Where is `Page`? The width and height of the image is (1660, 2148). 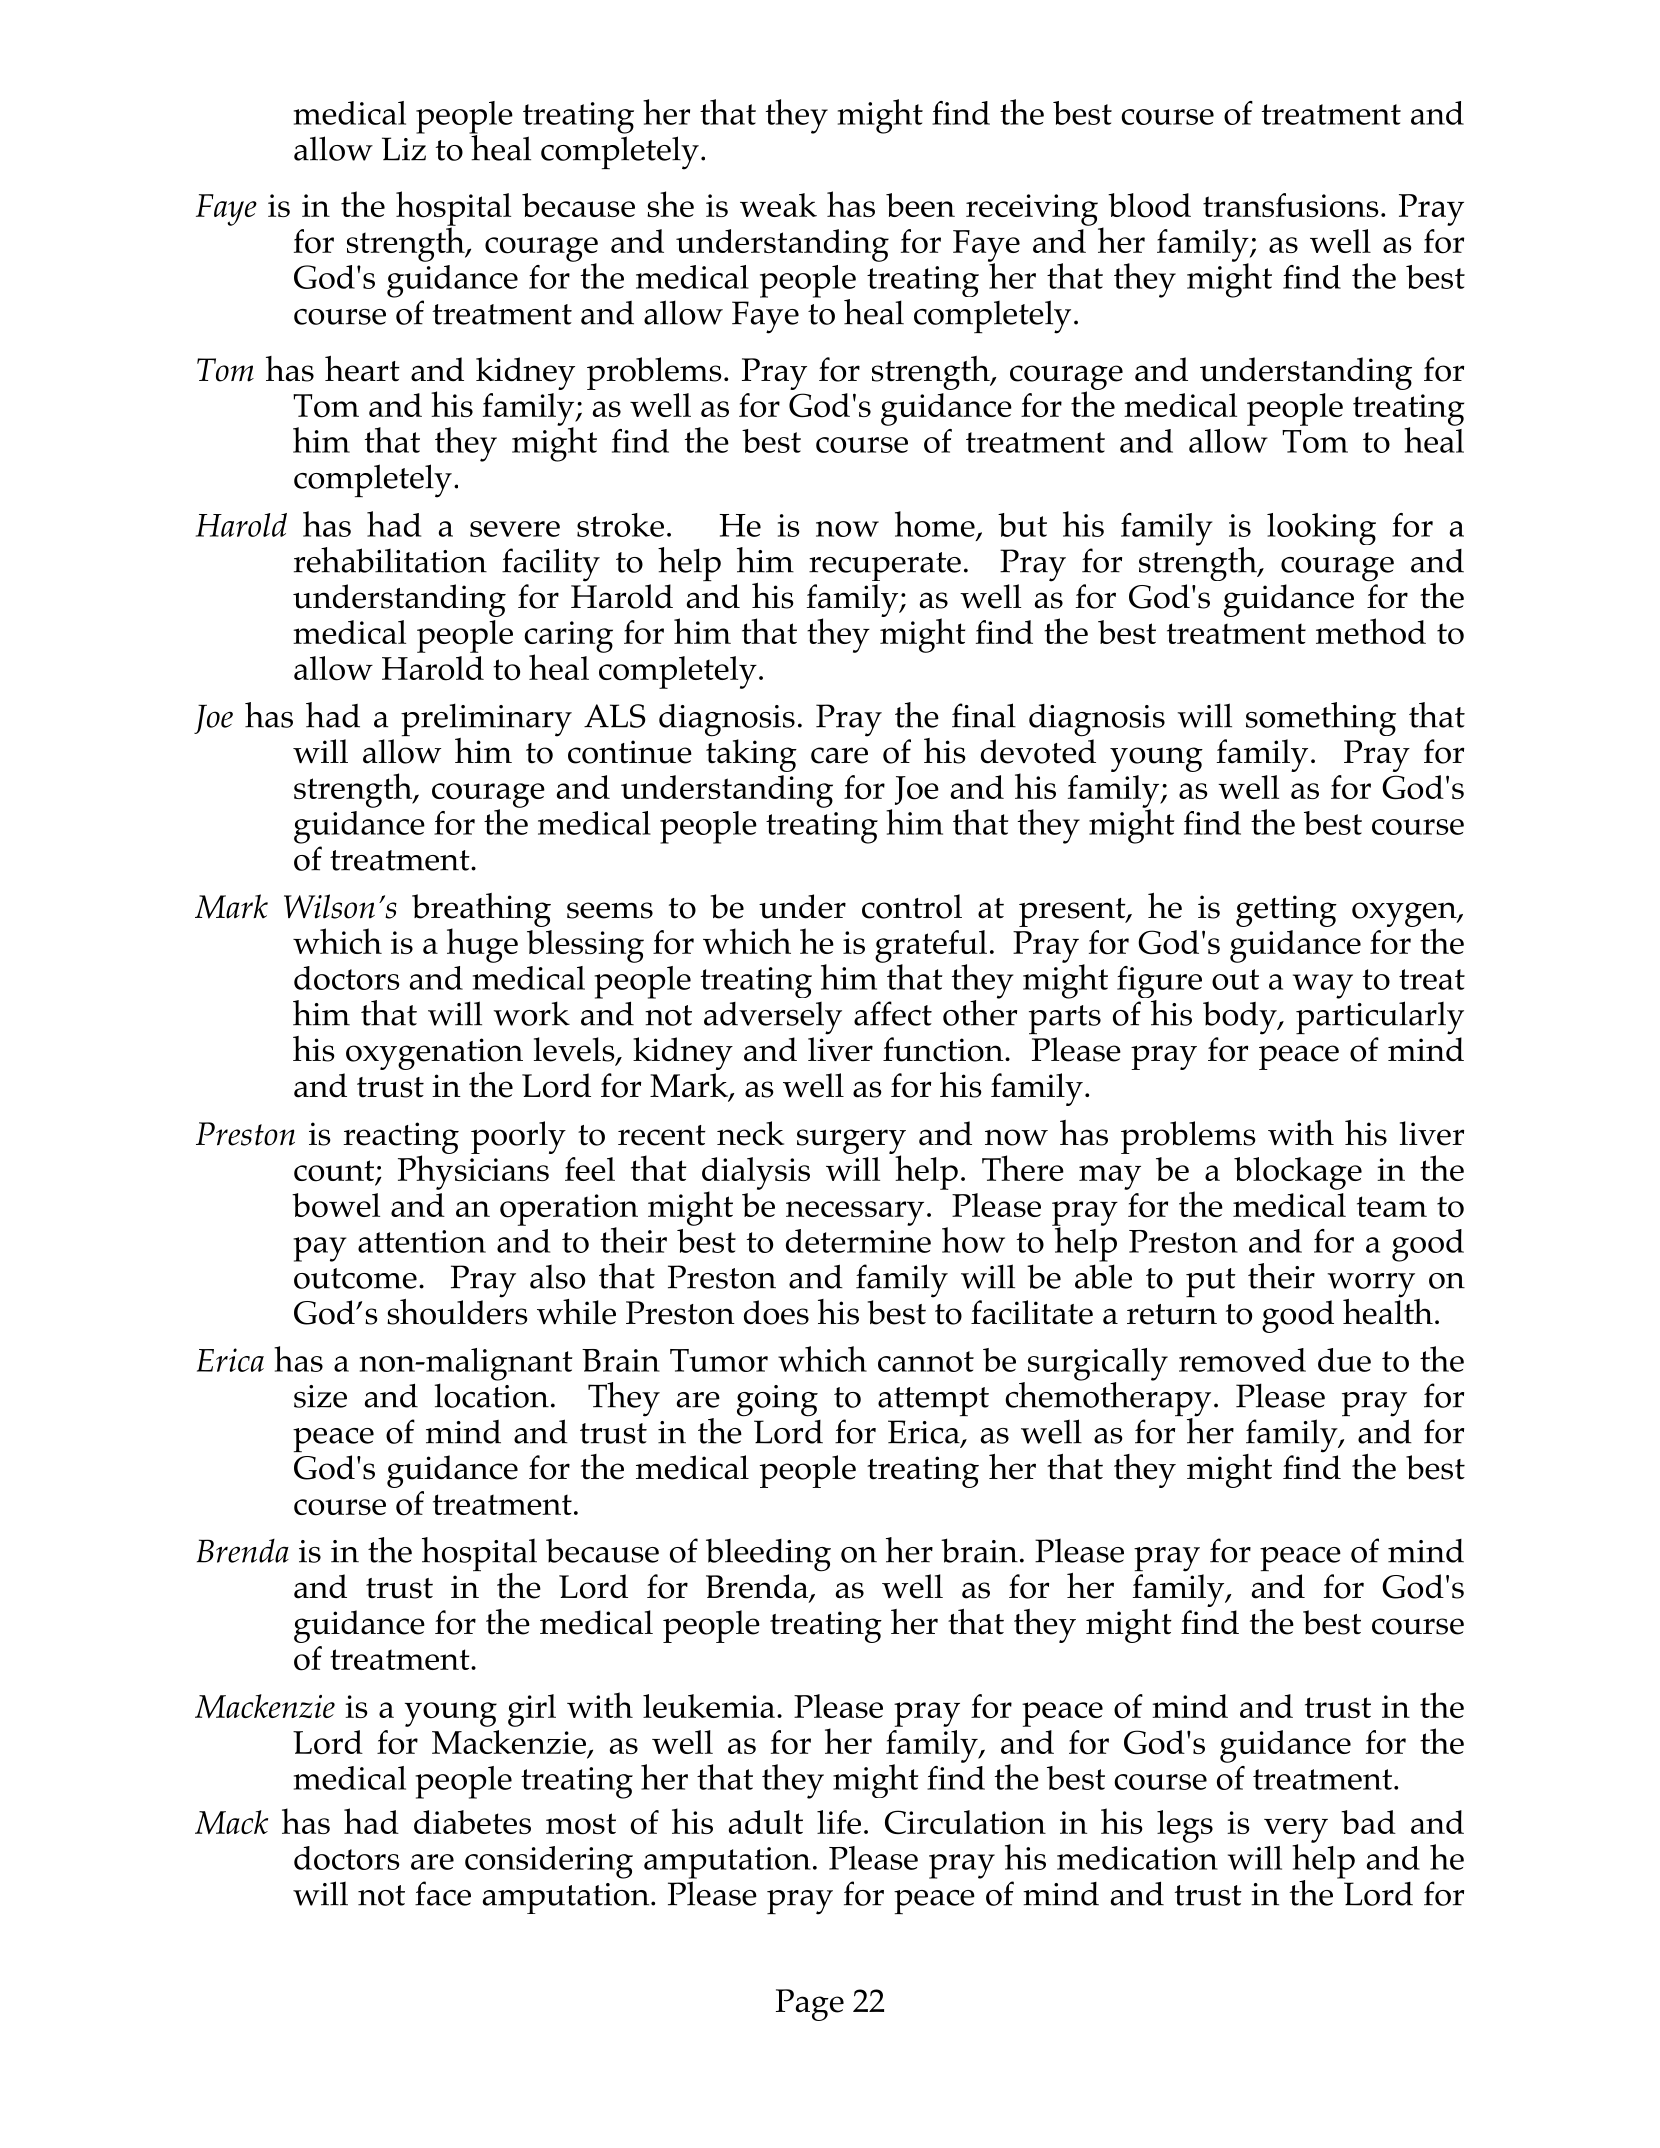
Page is located at coordinates (810, 2005).
